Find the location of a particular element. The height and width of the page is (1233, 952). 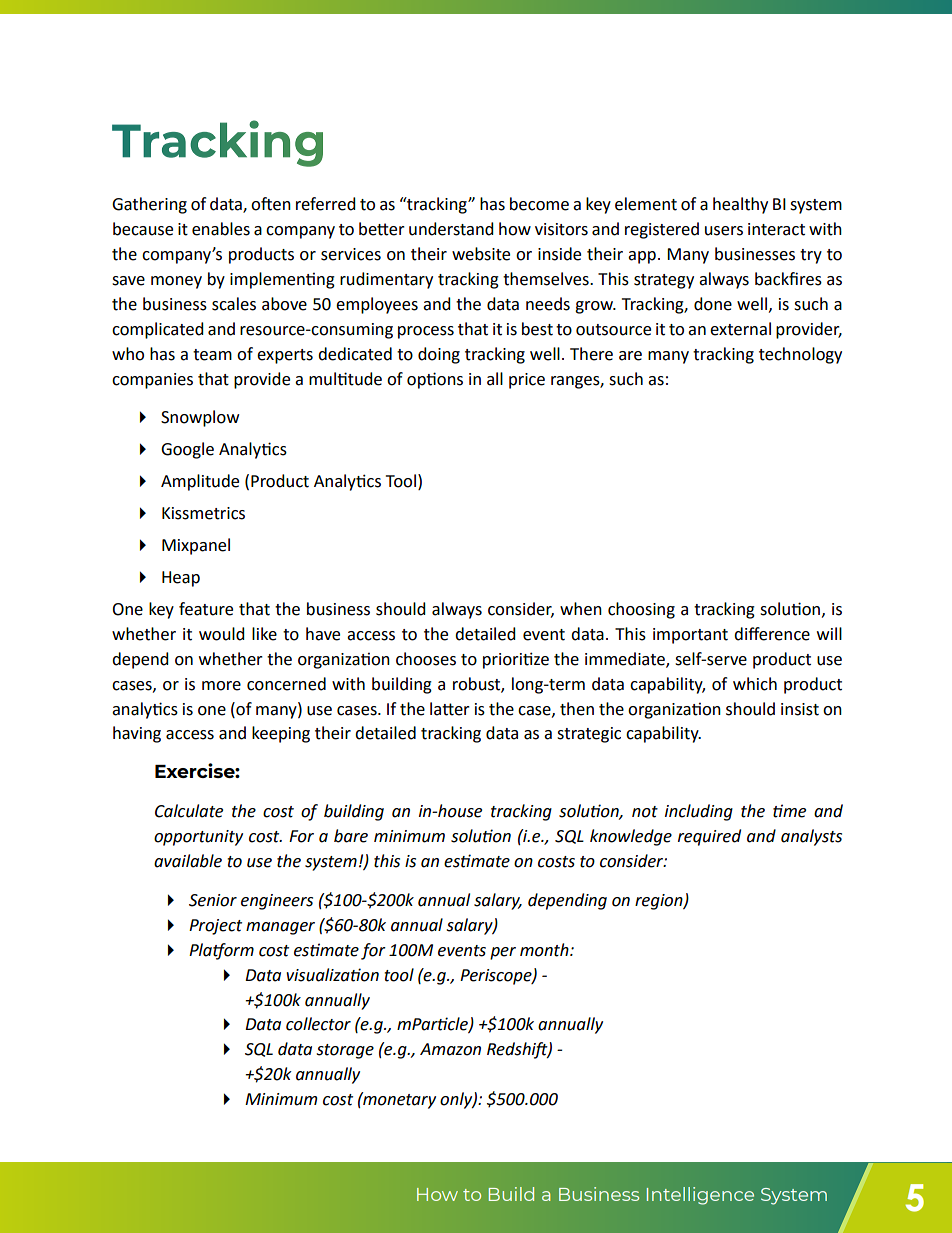

Intelligence is located at coordinates (700, 1196).
